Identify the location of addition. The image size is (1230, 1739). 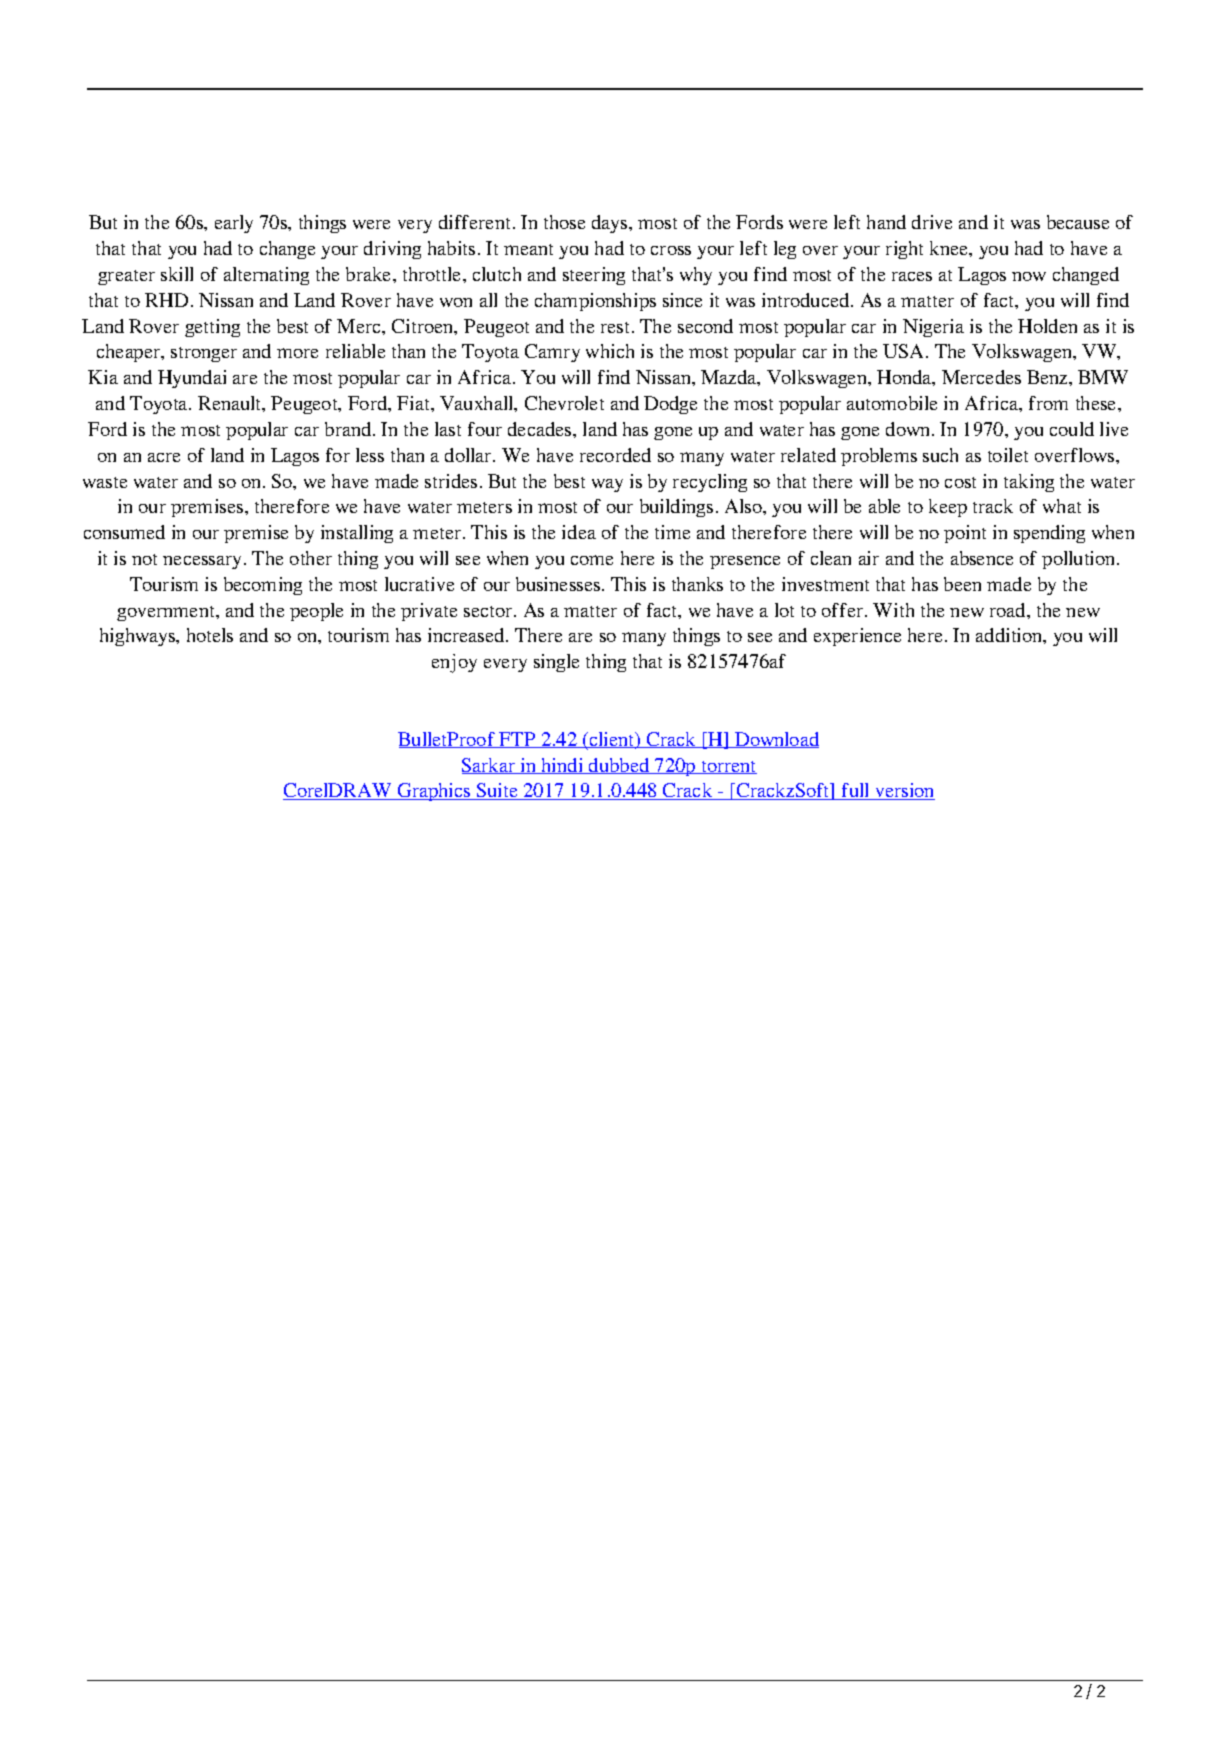
(1010, 636).
